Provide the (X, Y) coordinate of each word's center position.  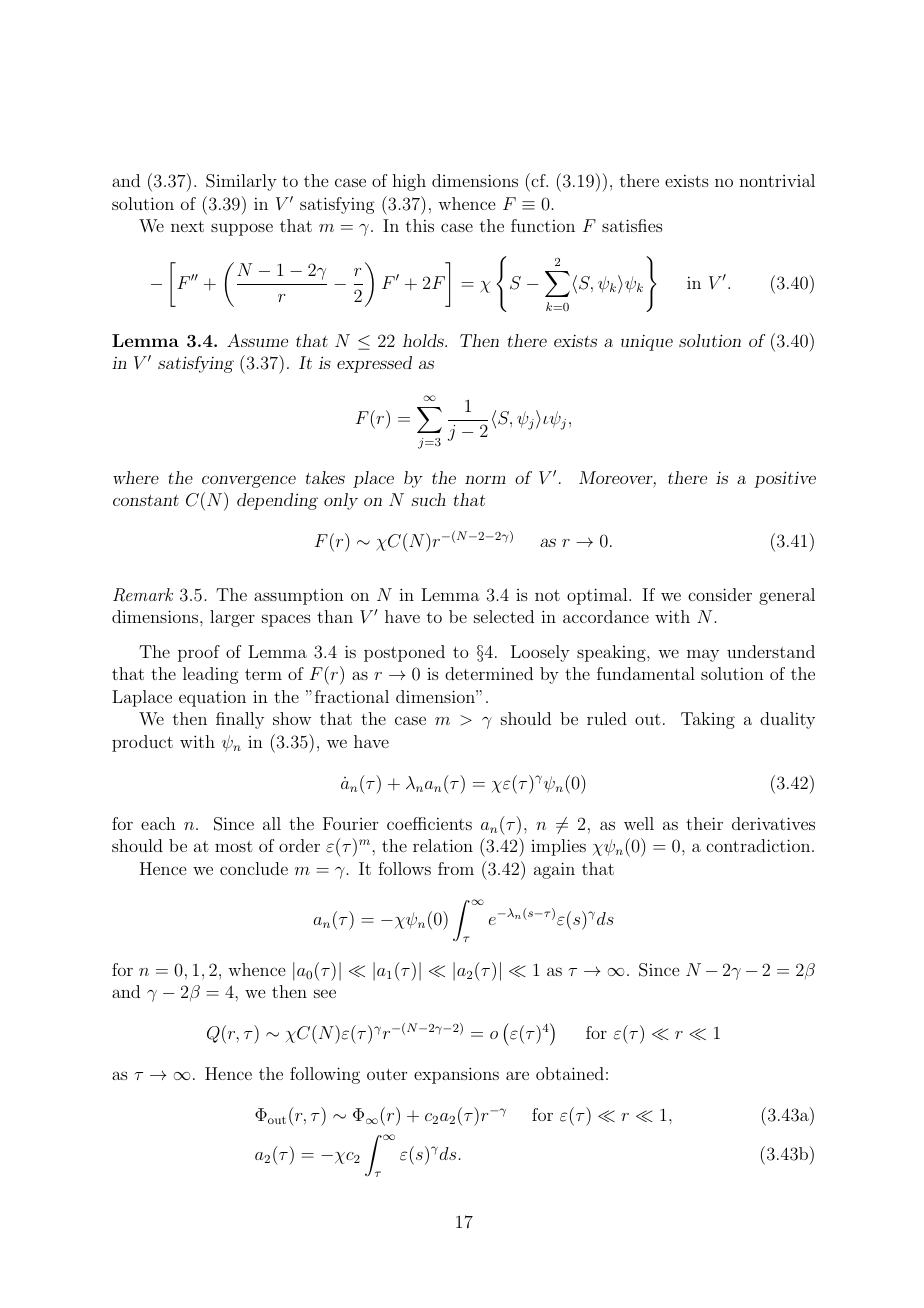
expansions (456, 1075)
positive (785, 479)
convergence (249, 481)
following (325, 1075)
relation (443, 845)
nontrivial (777, 180)
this (420, 225)
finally (240, 720)
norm (485, 479)
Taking (708, 720)
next (187, 226)
